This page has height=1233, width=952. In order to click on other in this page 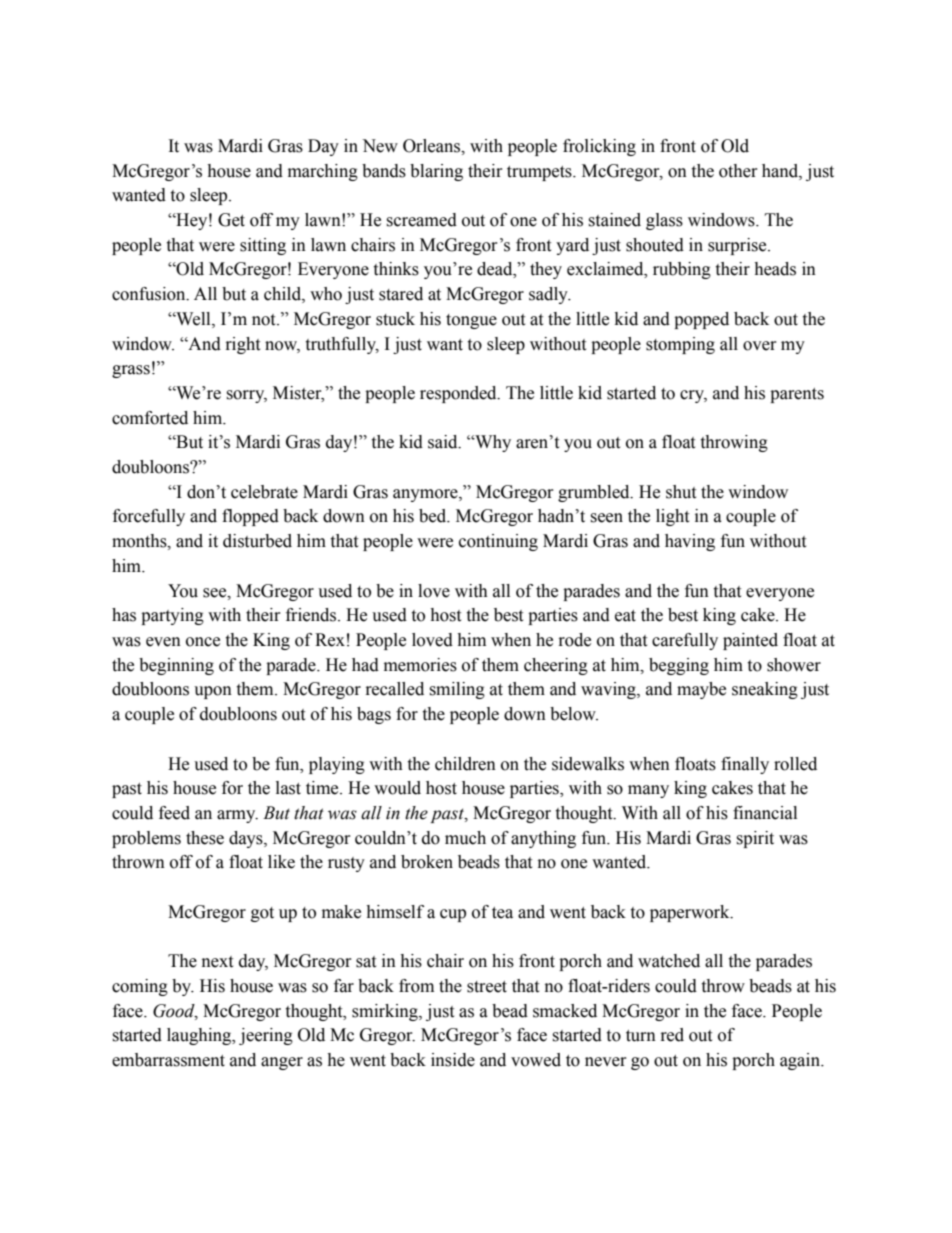, I will do `click(738, 171)`.
